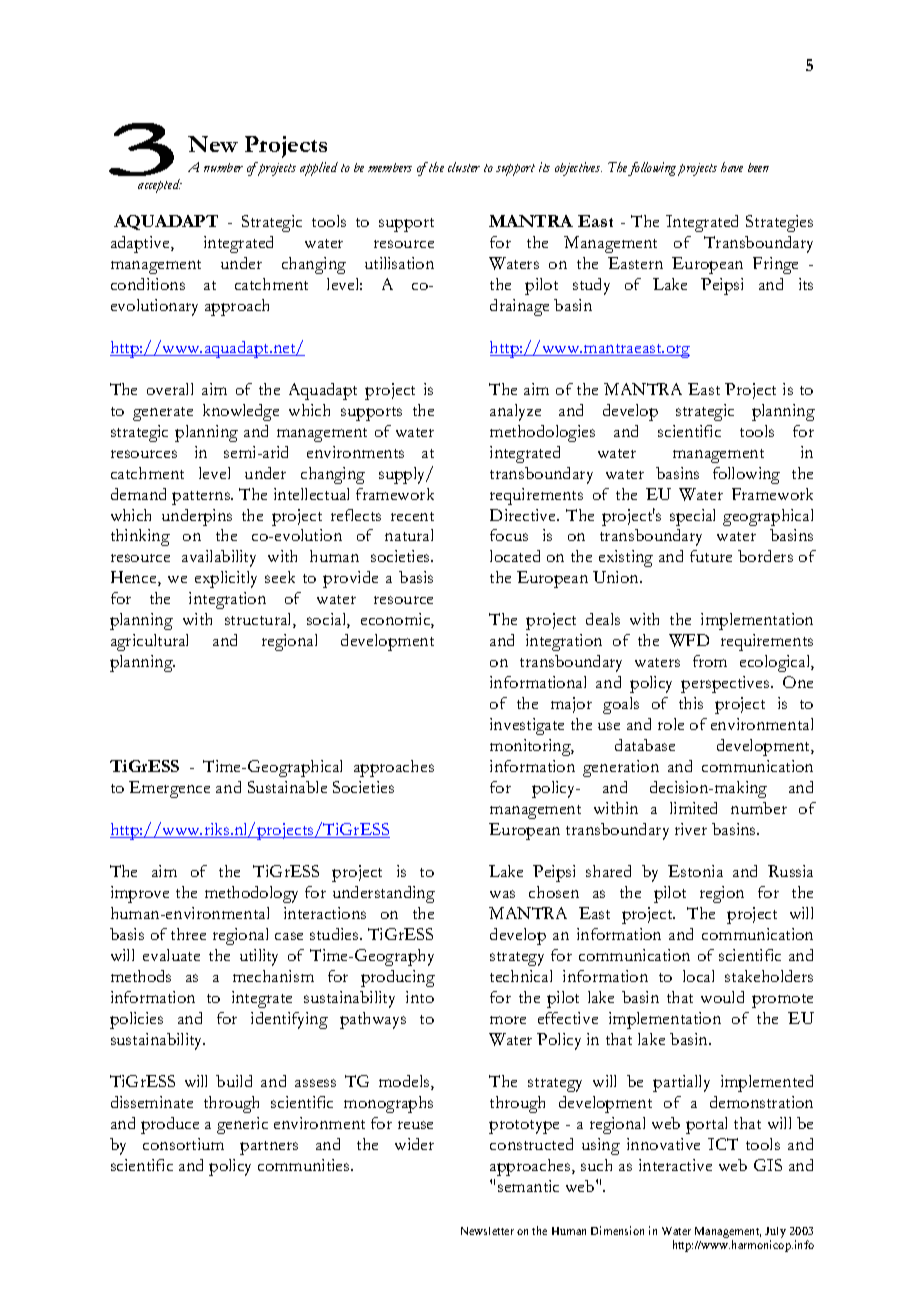 The height and width of the document is (1308, 924). What do you see at coordinates (487, 1231) in the document?
I see `Newsletter` at bounding box center [487, 1231].
